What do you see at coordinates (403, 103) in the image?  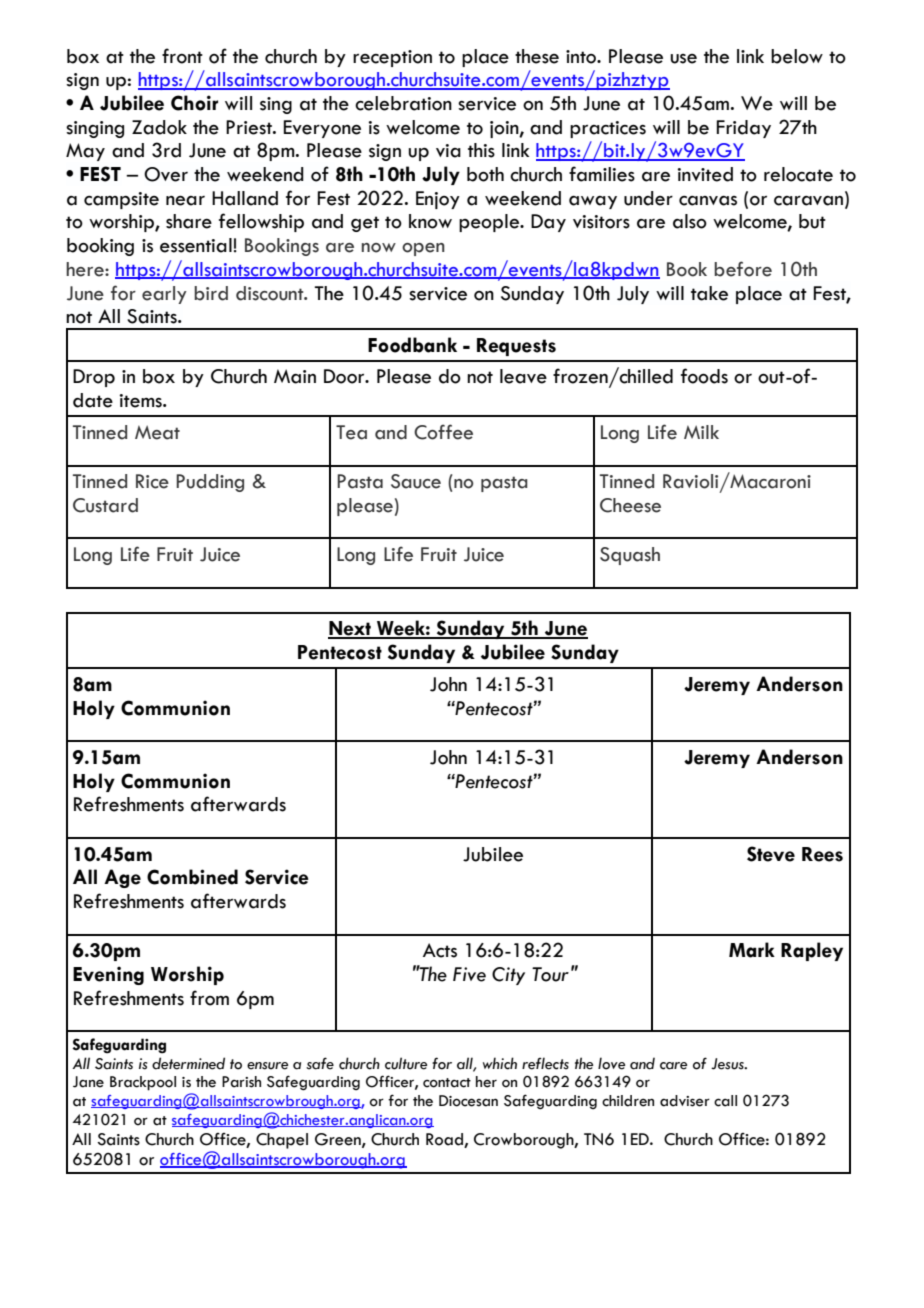 I see `celebration` at bounding box center [403, 103].
